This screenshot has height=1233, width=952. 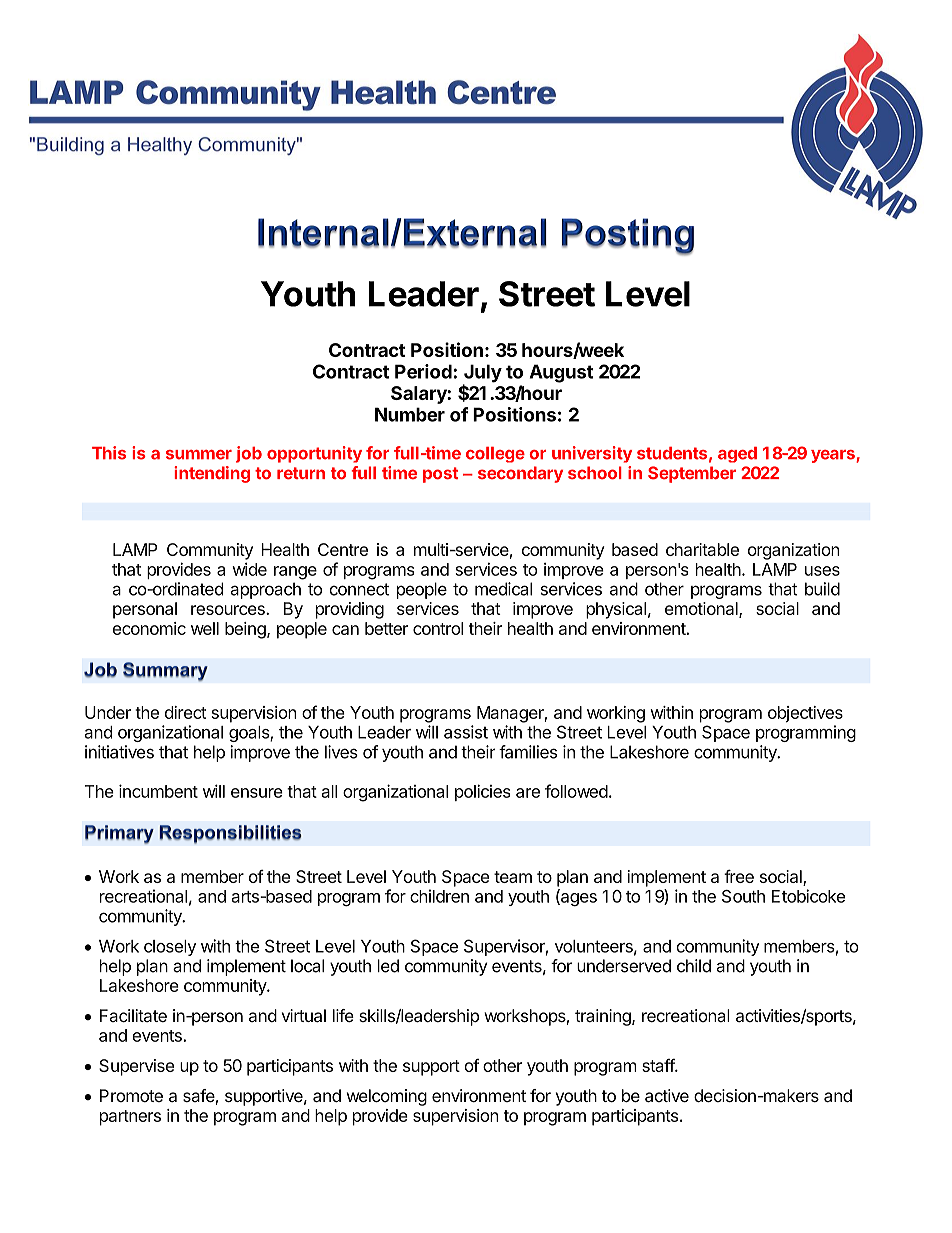 I want to click on team, so click(x=513, y=877).
